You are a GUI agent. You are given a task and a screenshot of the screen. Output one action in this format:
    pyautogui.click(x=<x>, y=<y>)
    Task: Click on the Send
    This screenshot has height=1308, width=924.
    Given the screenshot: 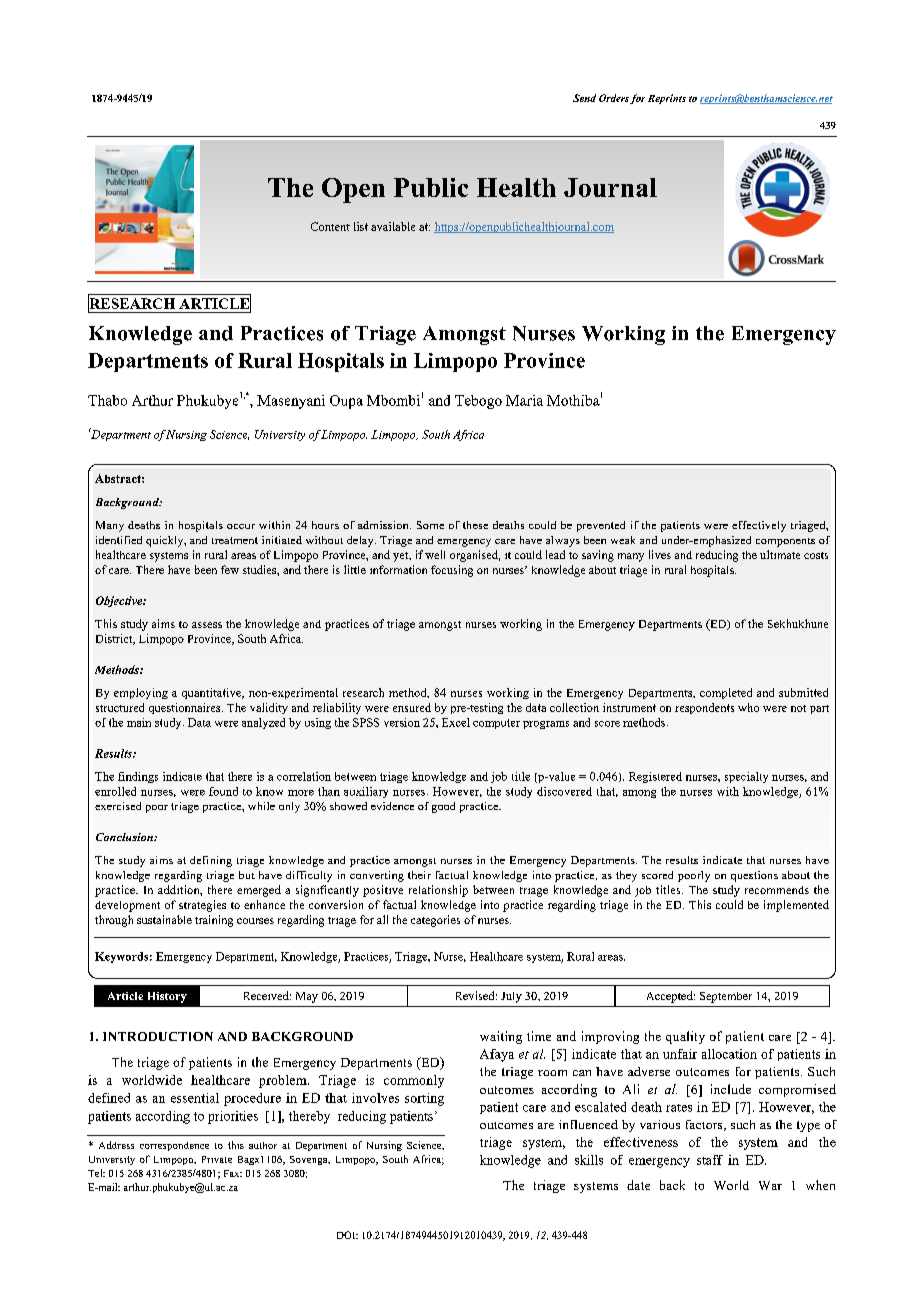 What is the action you would take?
    pyautogui.click(x=584, y=98)
